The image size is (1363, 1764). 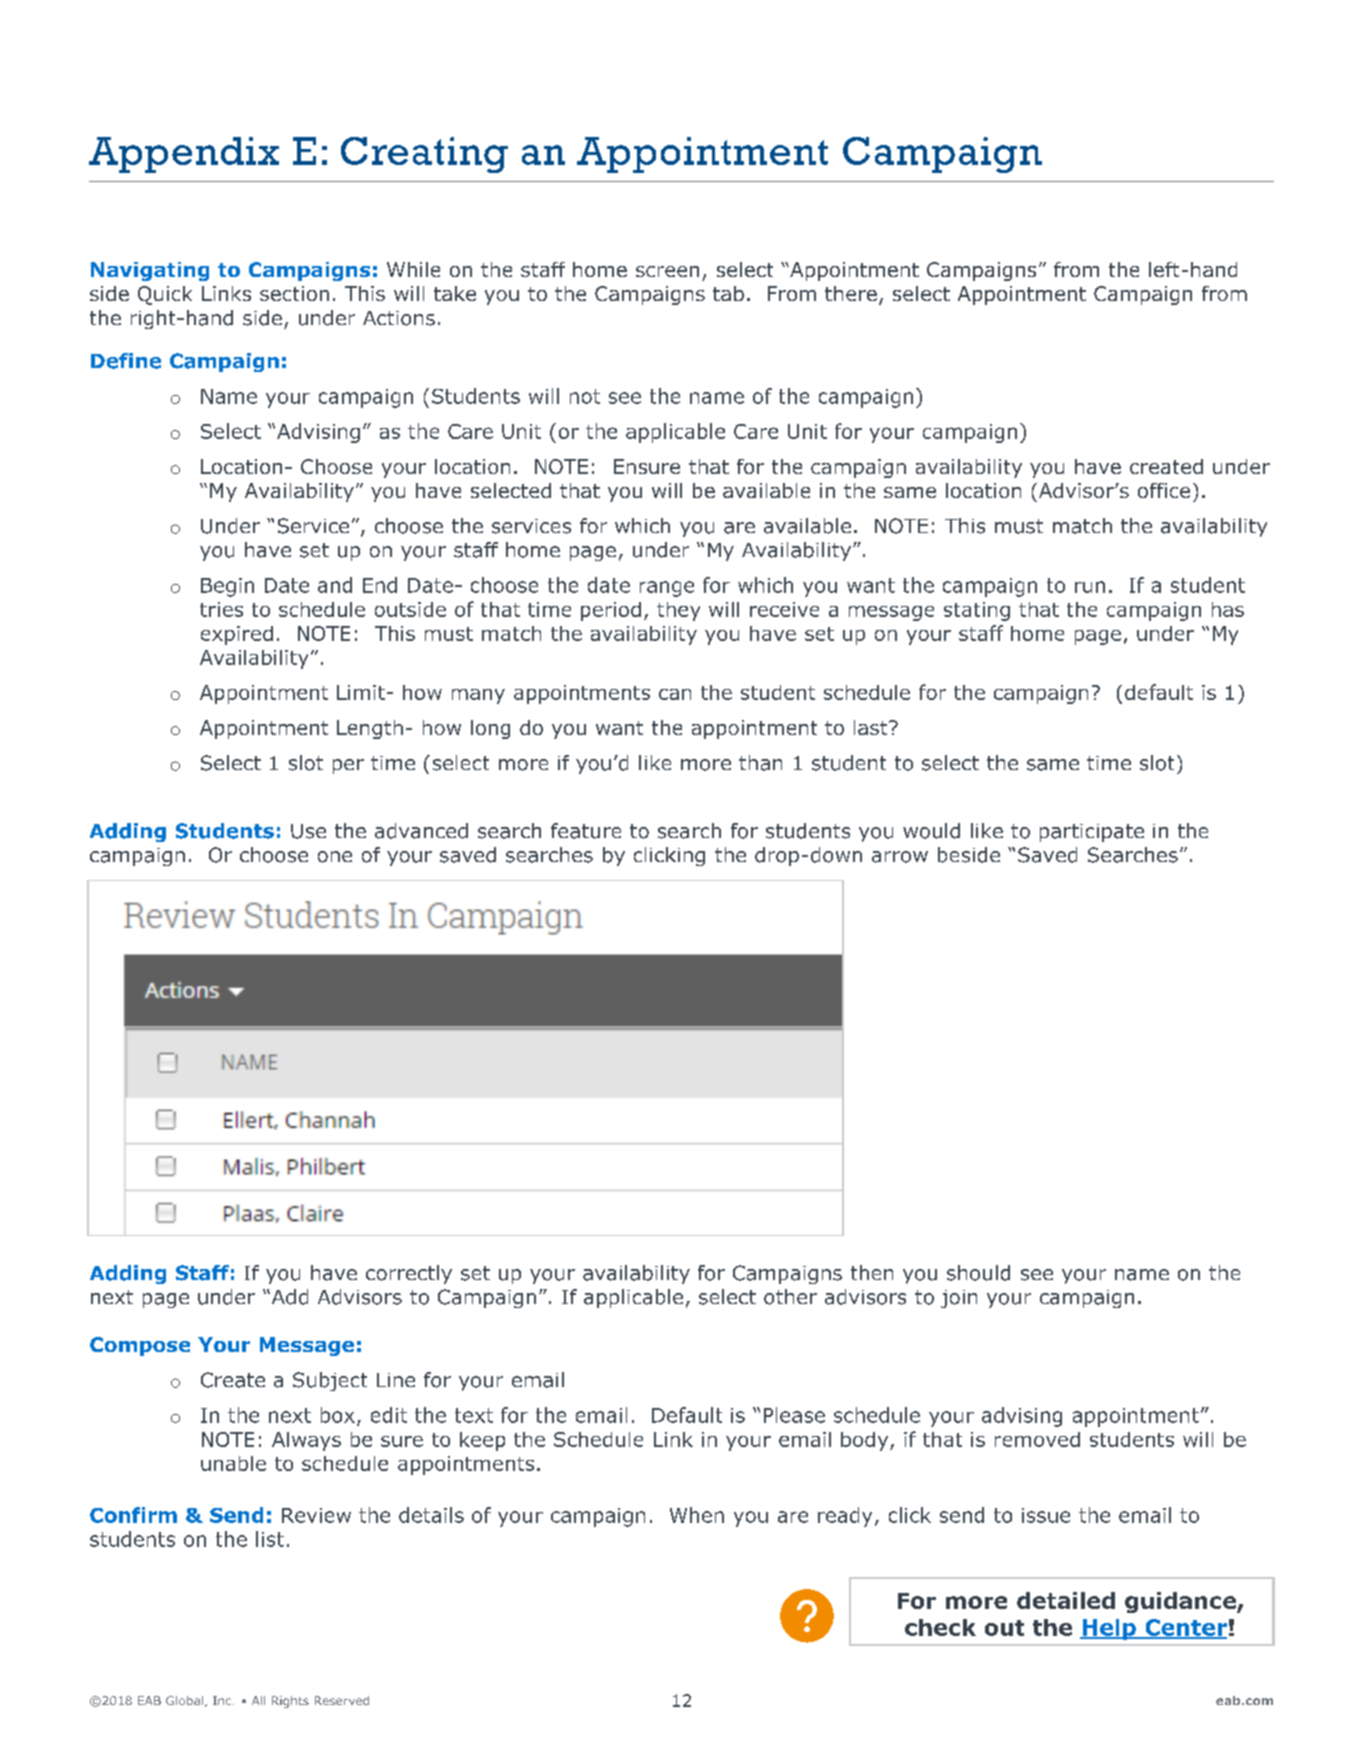 What do you see at coordinates (586, 831) in the screenshot?
I see `feature` at bounding box center [586, 831].
